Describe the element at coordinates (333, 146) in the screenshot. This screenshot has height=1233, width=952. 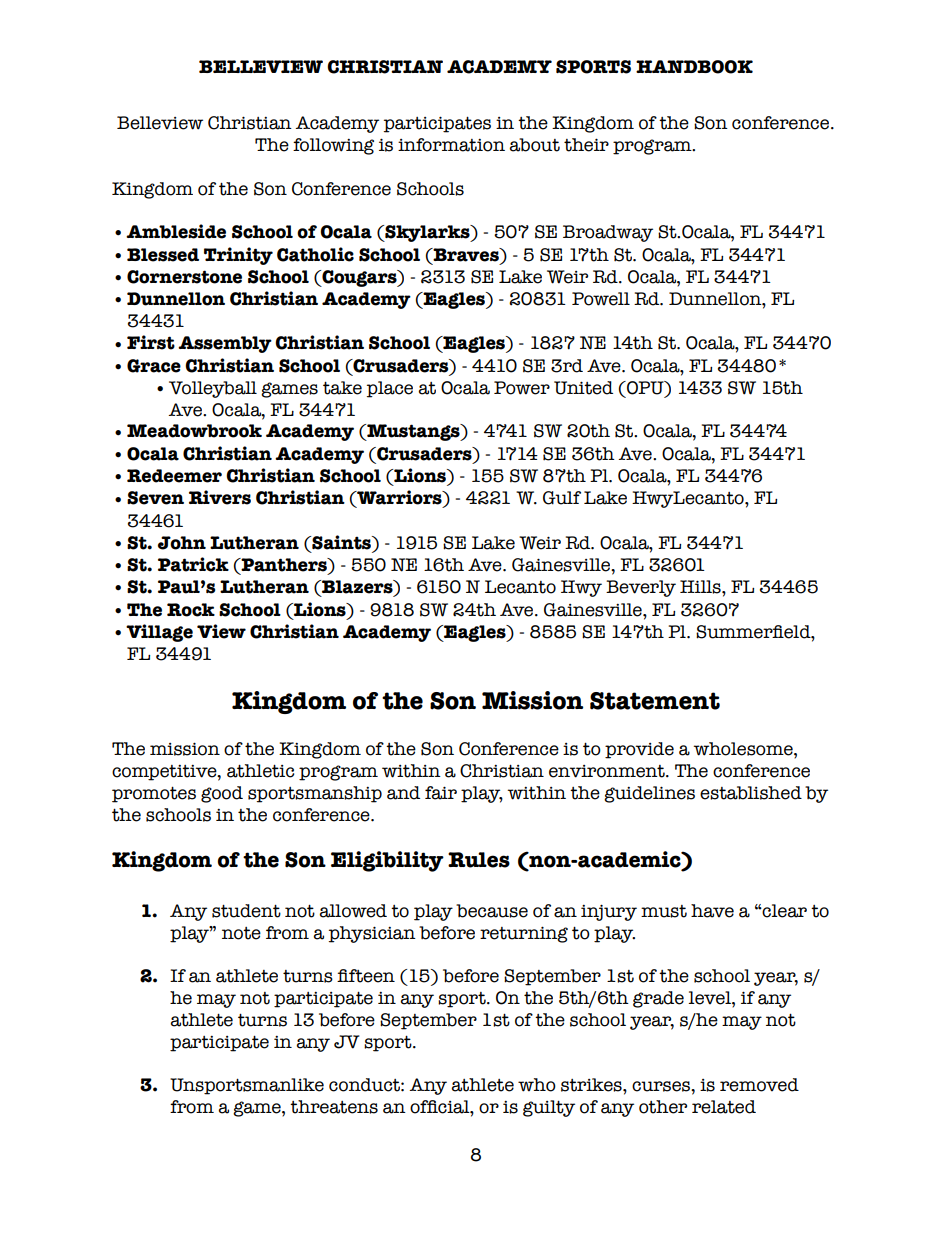
I see `following` at that location.
